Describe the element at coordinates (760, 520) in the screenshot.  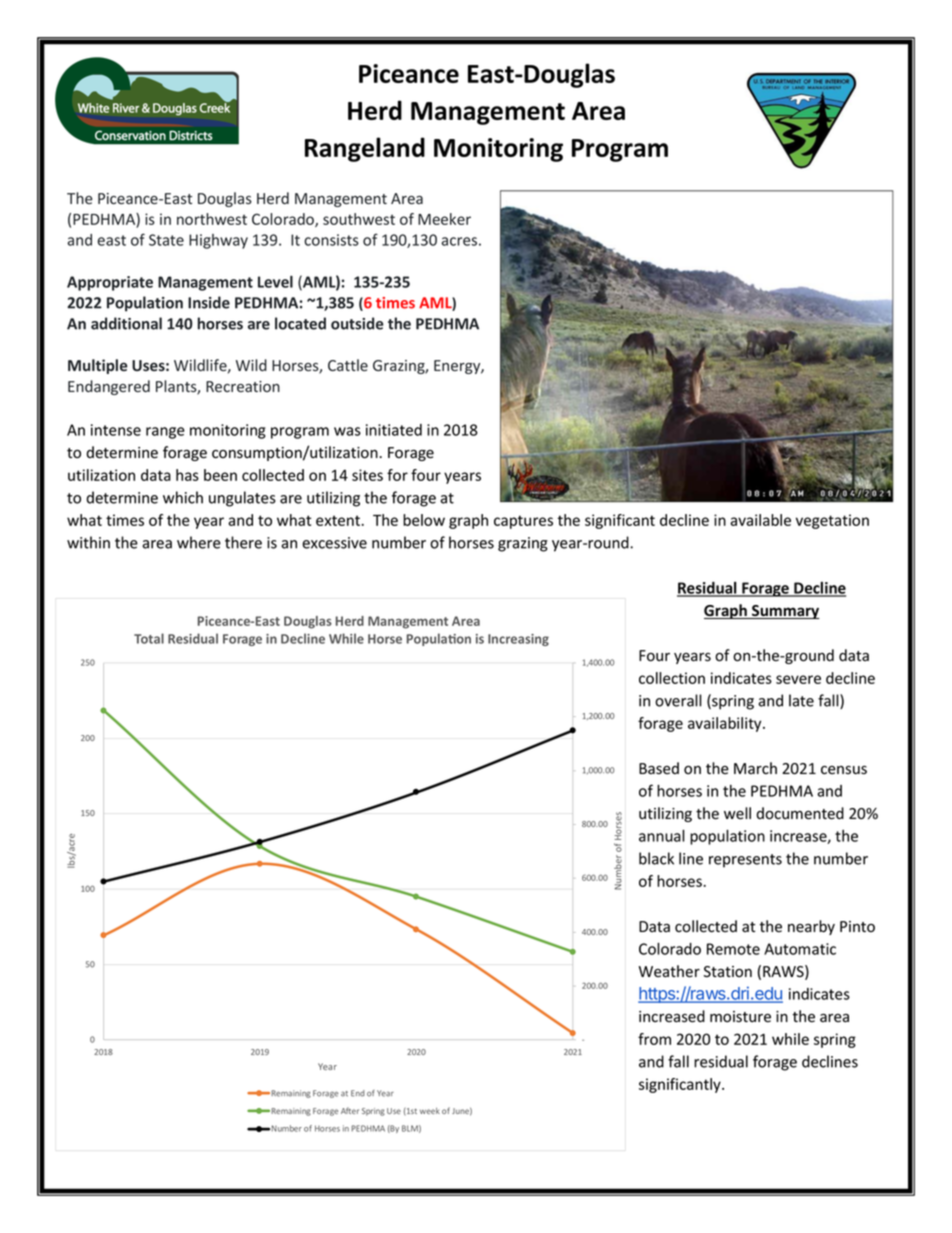
I see `available` at that location.
